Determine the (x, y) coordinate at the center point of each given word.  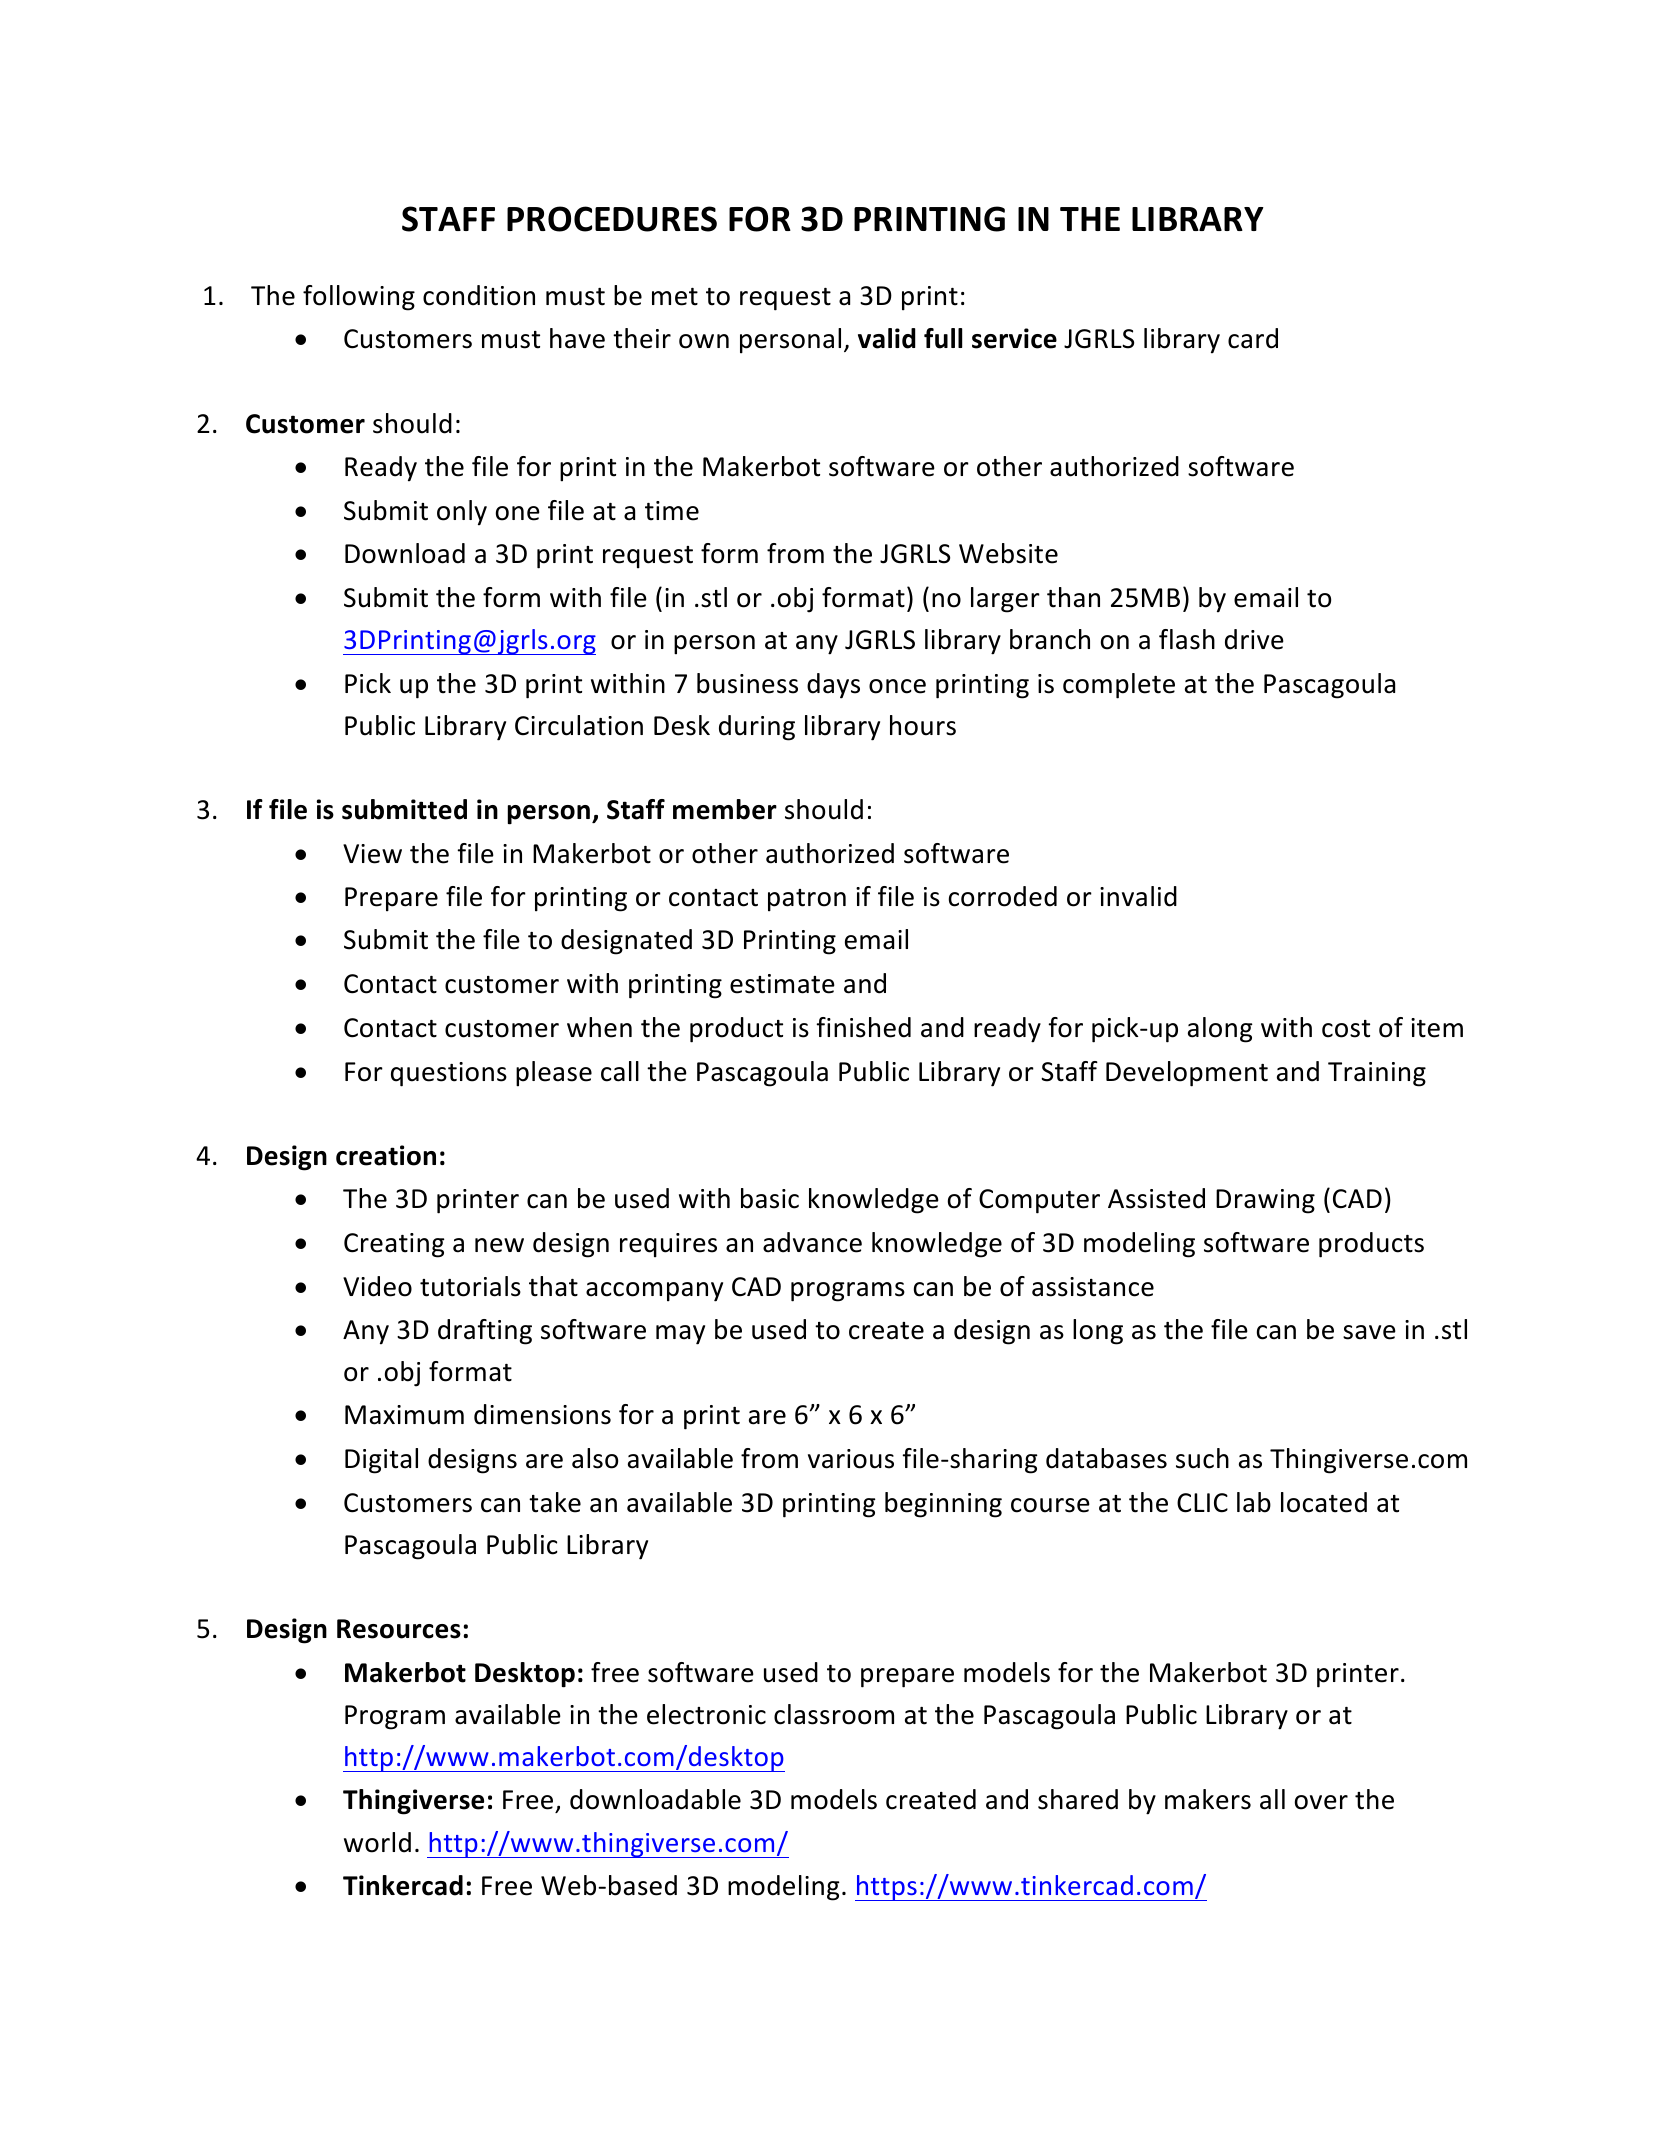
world (377, 1842)
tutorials (470, 1286)
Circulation (579, 725)
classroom (834, 1714)
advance (812, 1242)
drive (1254, 639)
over (1321, 1802)
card (1253, 338)
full (943, 338)
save (1369, 1332)
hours (923, 725)
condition (479, 295)
